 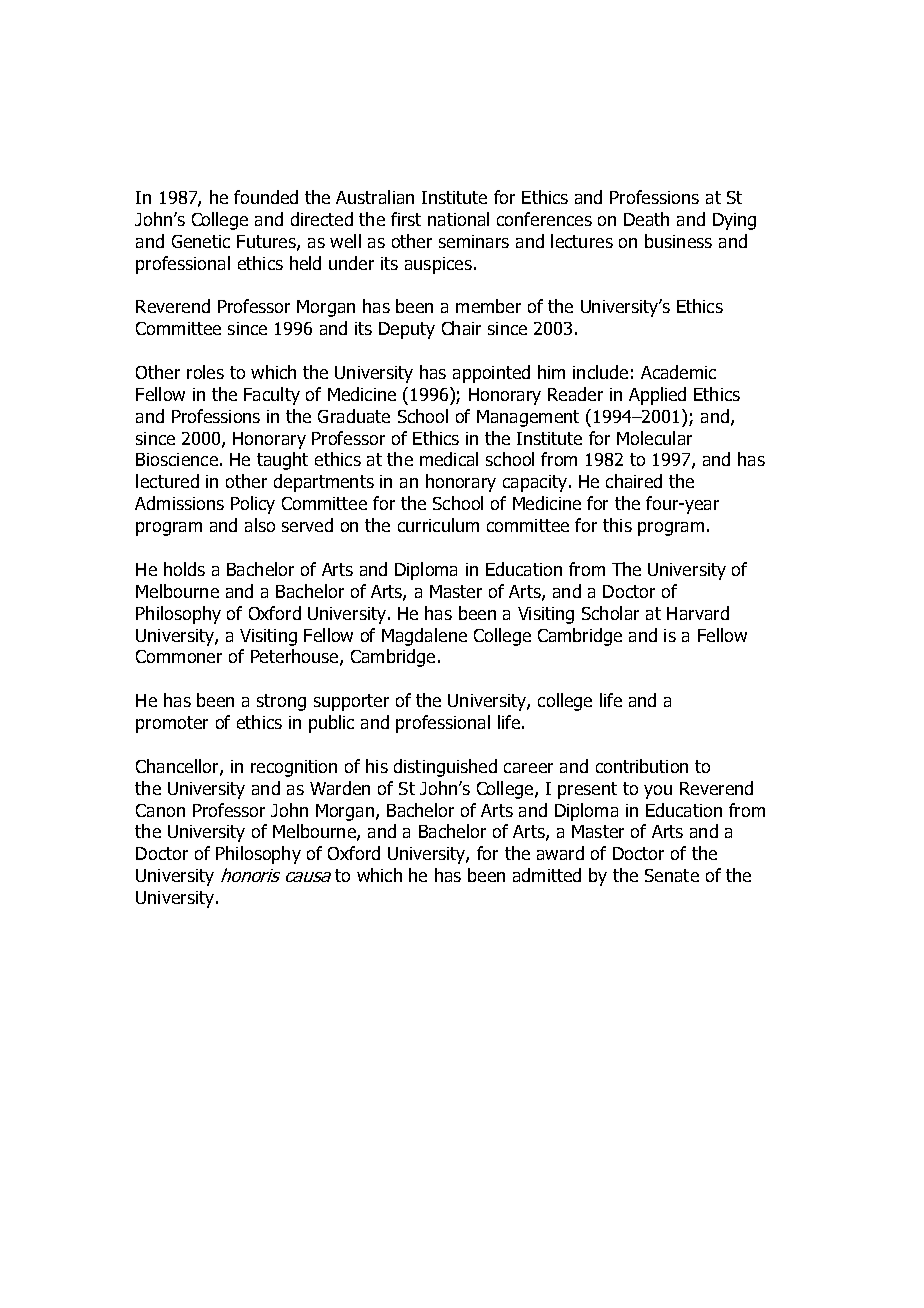 What do you see at coordinates (458, 219) in the image?
I see `national` at bounding box center [458, 219].
